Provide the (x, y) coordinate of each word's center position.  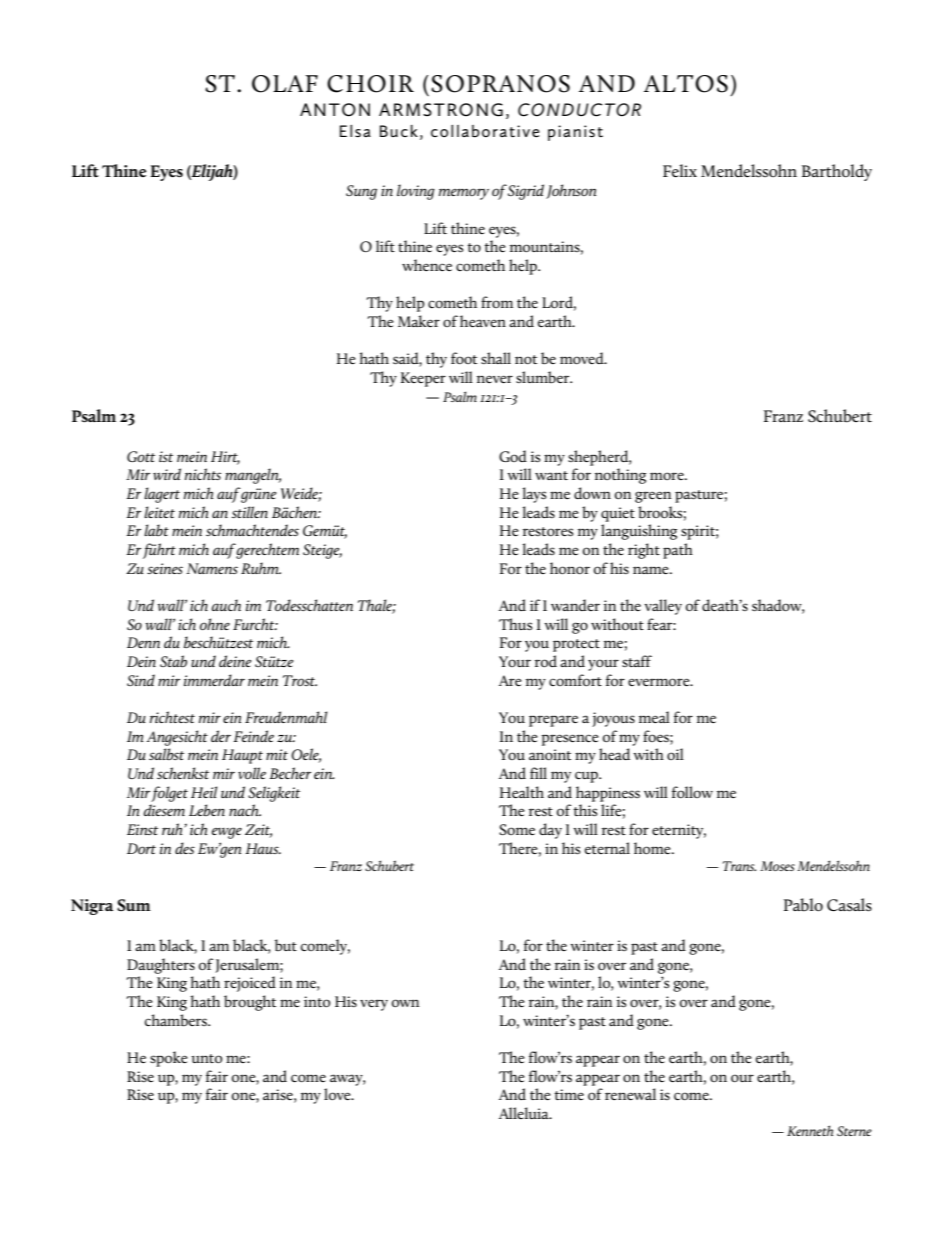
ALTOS (686, 84)
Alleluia (525, 1113)
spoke (169, 1059)
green (653, 497)
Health (522, 792)
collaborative (485, 131)
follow (692, 792)
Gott (141, 456)
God (513, 456)
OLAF (285, 84)
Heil (204, 792)
